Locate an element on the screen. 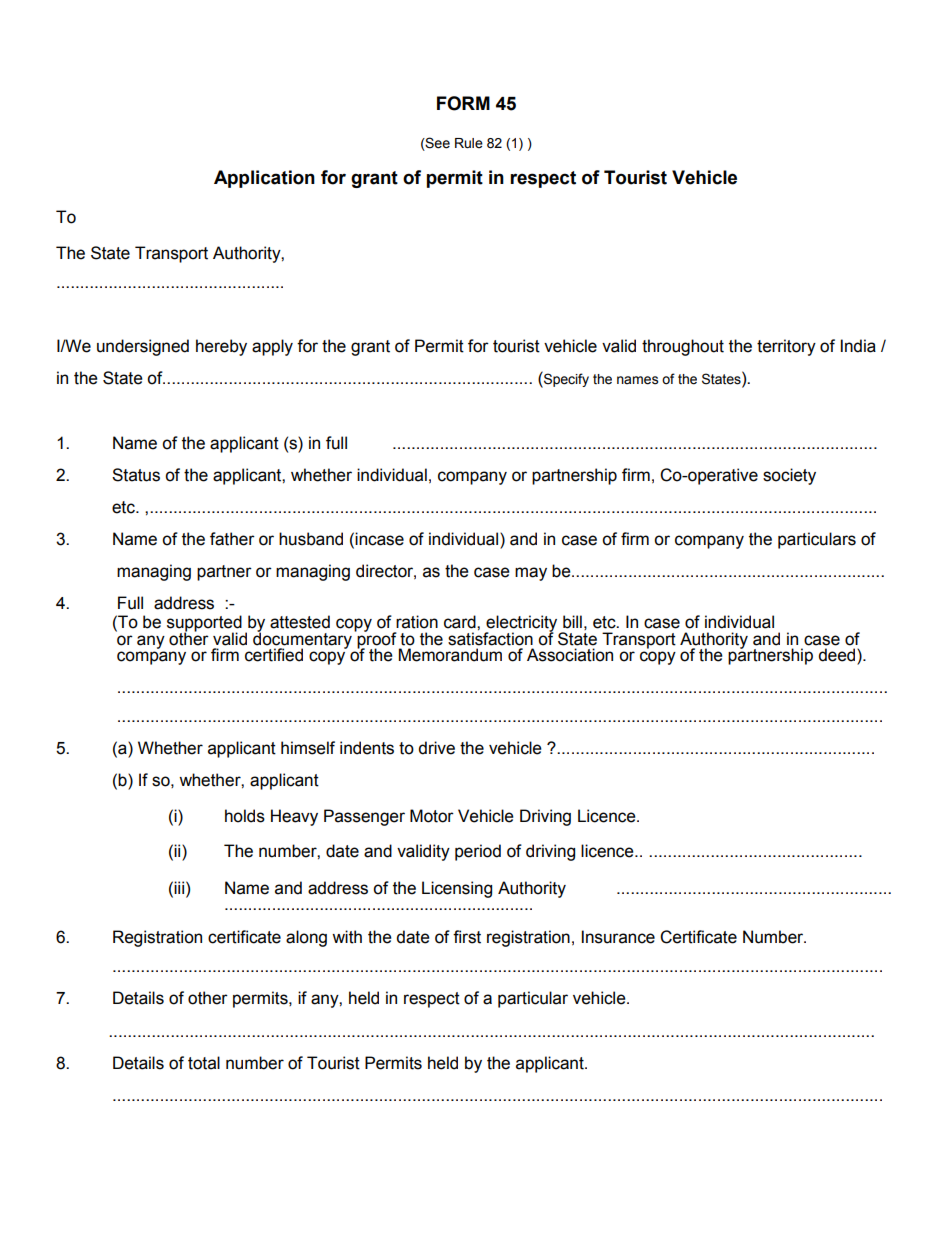  drive is located at coordinates (436, 748).
